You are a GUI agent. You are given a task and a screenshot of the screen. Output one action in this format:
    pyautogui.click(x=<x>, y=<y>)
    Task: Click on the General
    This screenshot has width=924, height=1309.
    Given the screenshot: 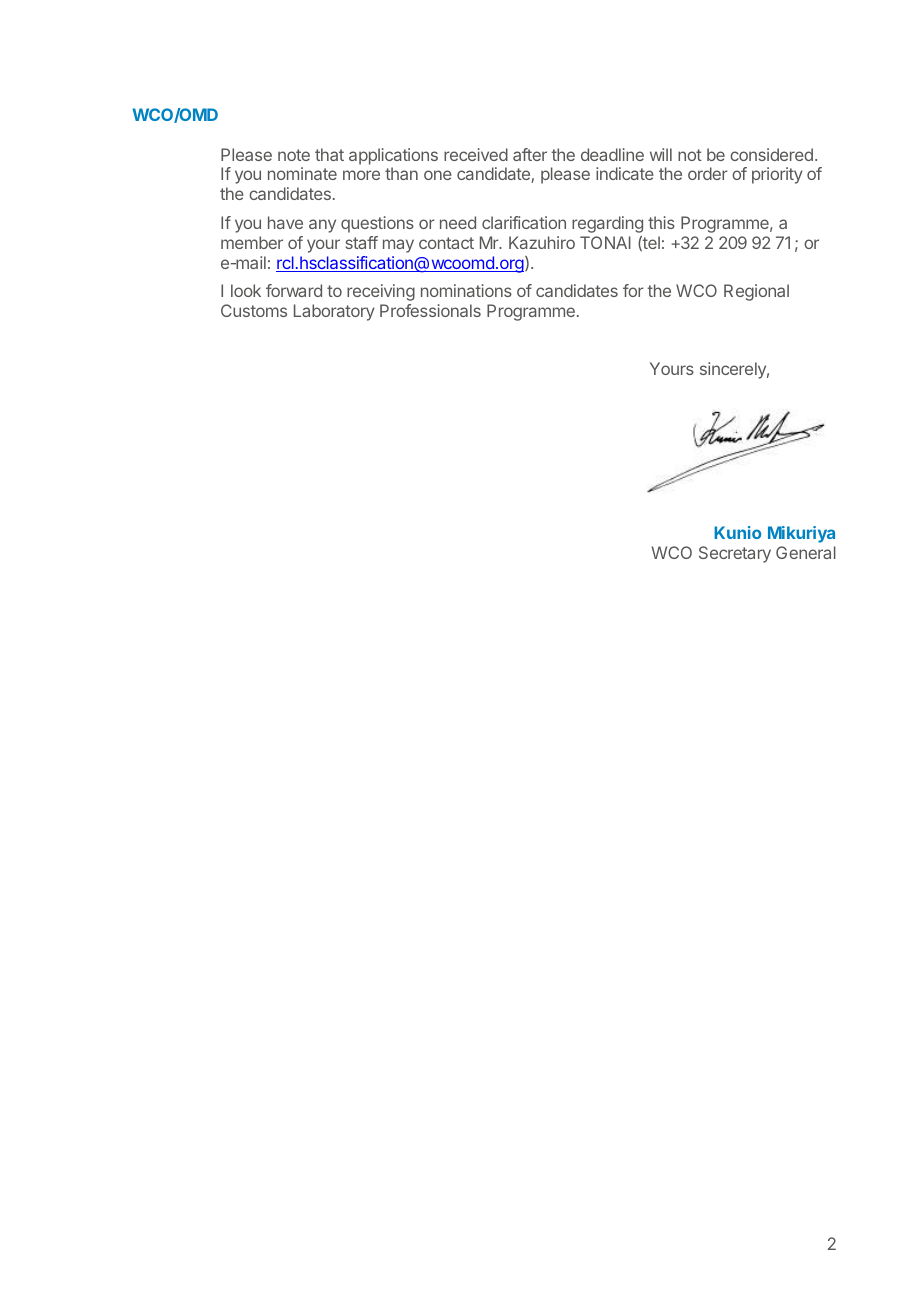 What is the action you would take?
    pyautogui.click(x=806, y=552)
